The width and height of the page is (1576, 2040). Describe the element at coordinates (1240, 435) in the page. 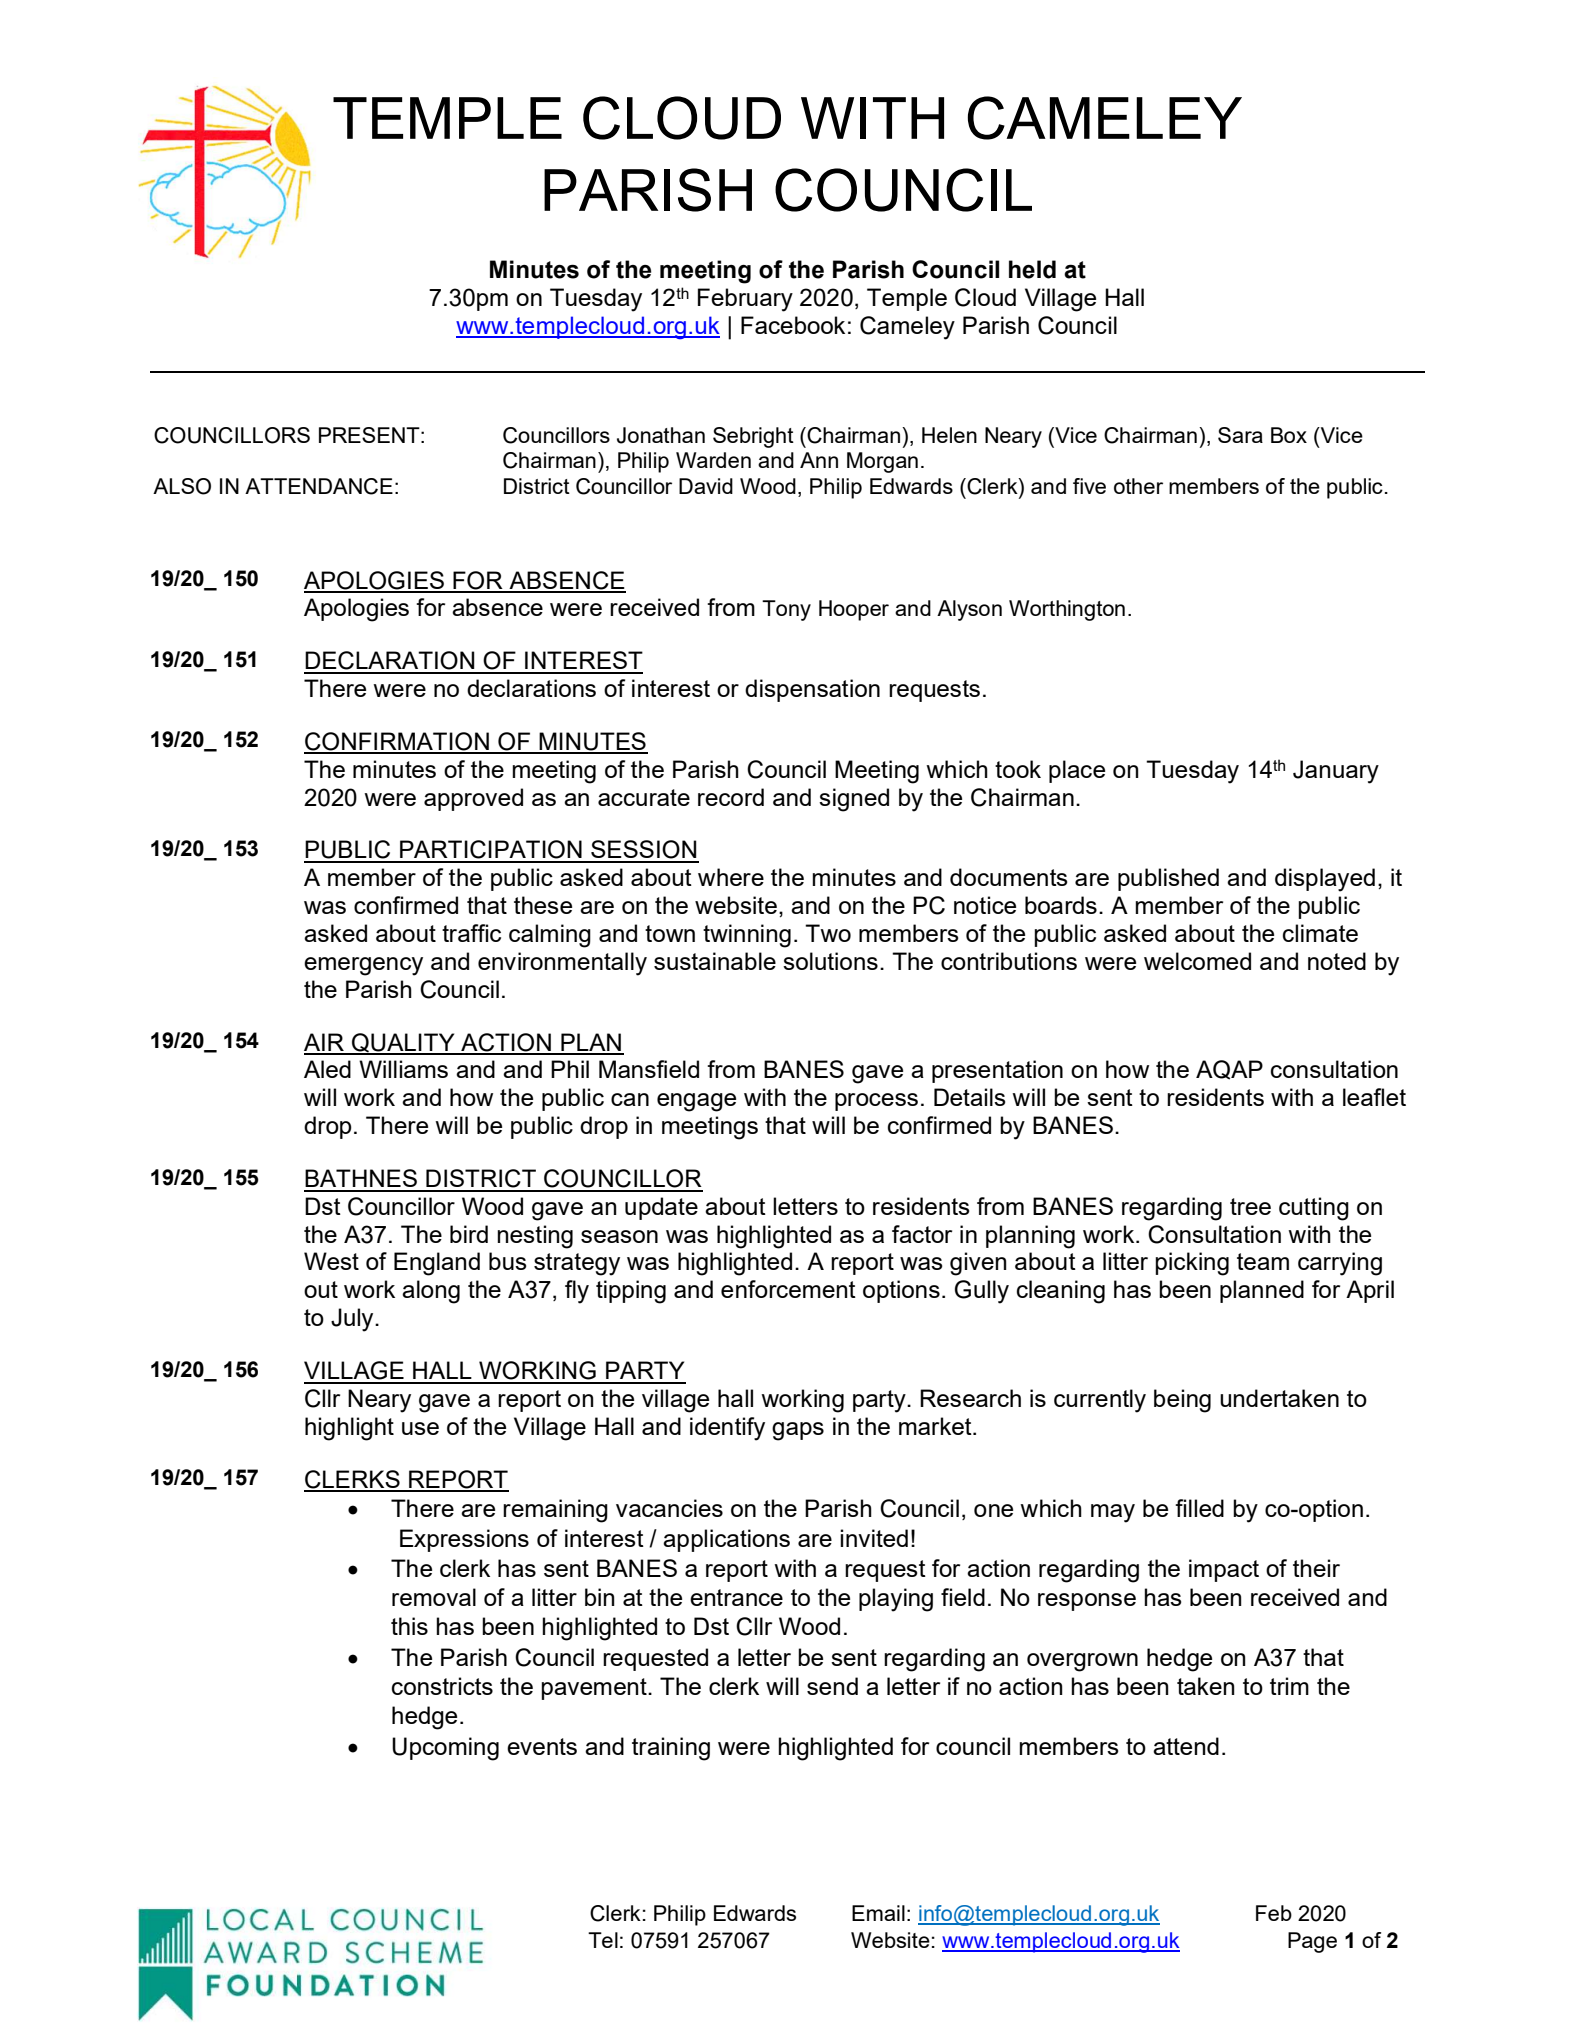

I see `Sara` at that location.
